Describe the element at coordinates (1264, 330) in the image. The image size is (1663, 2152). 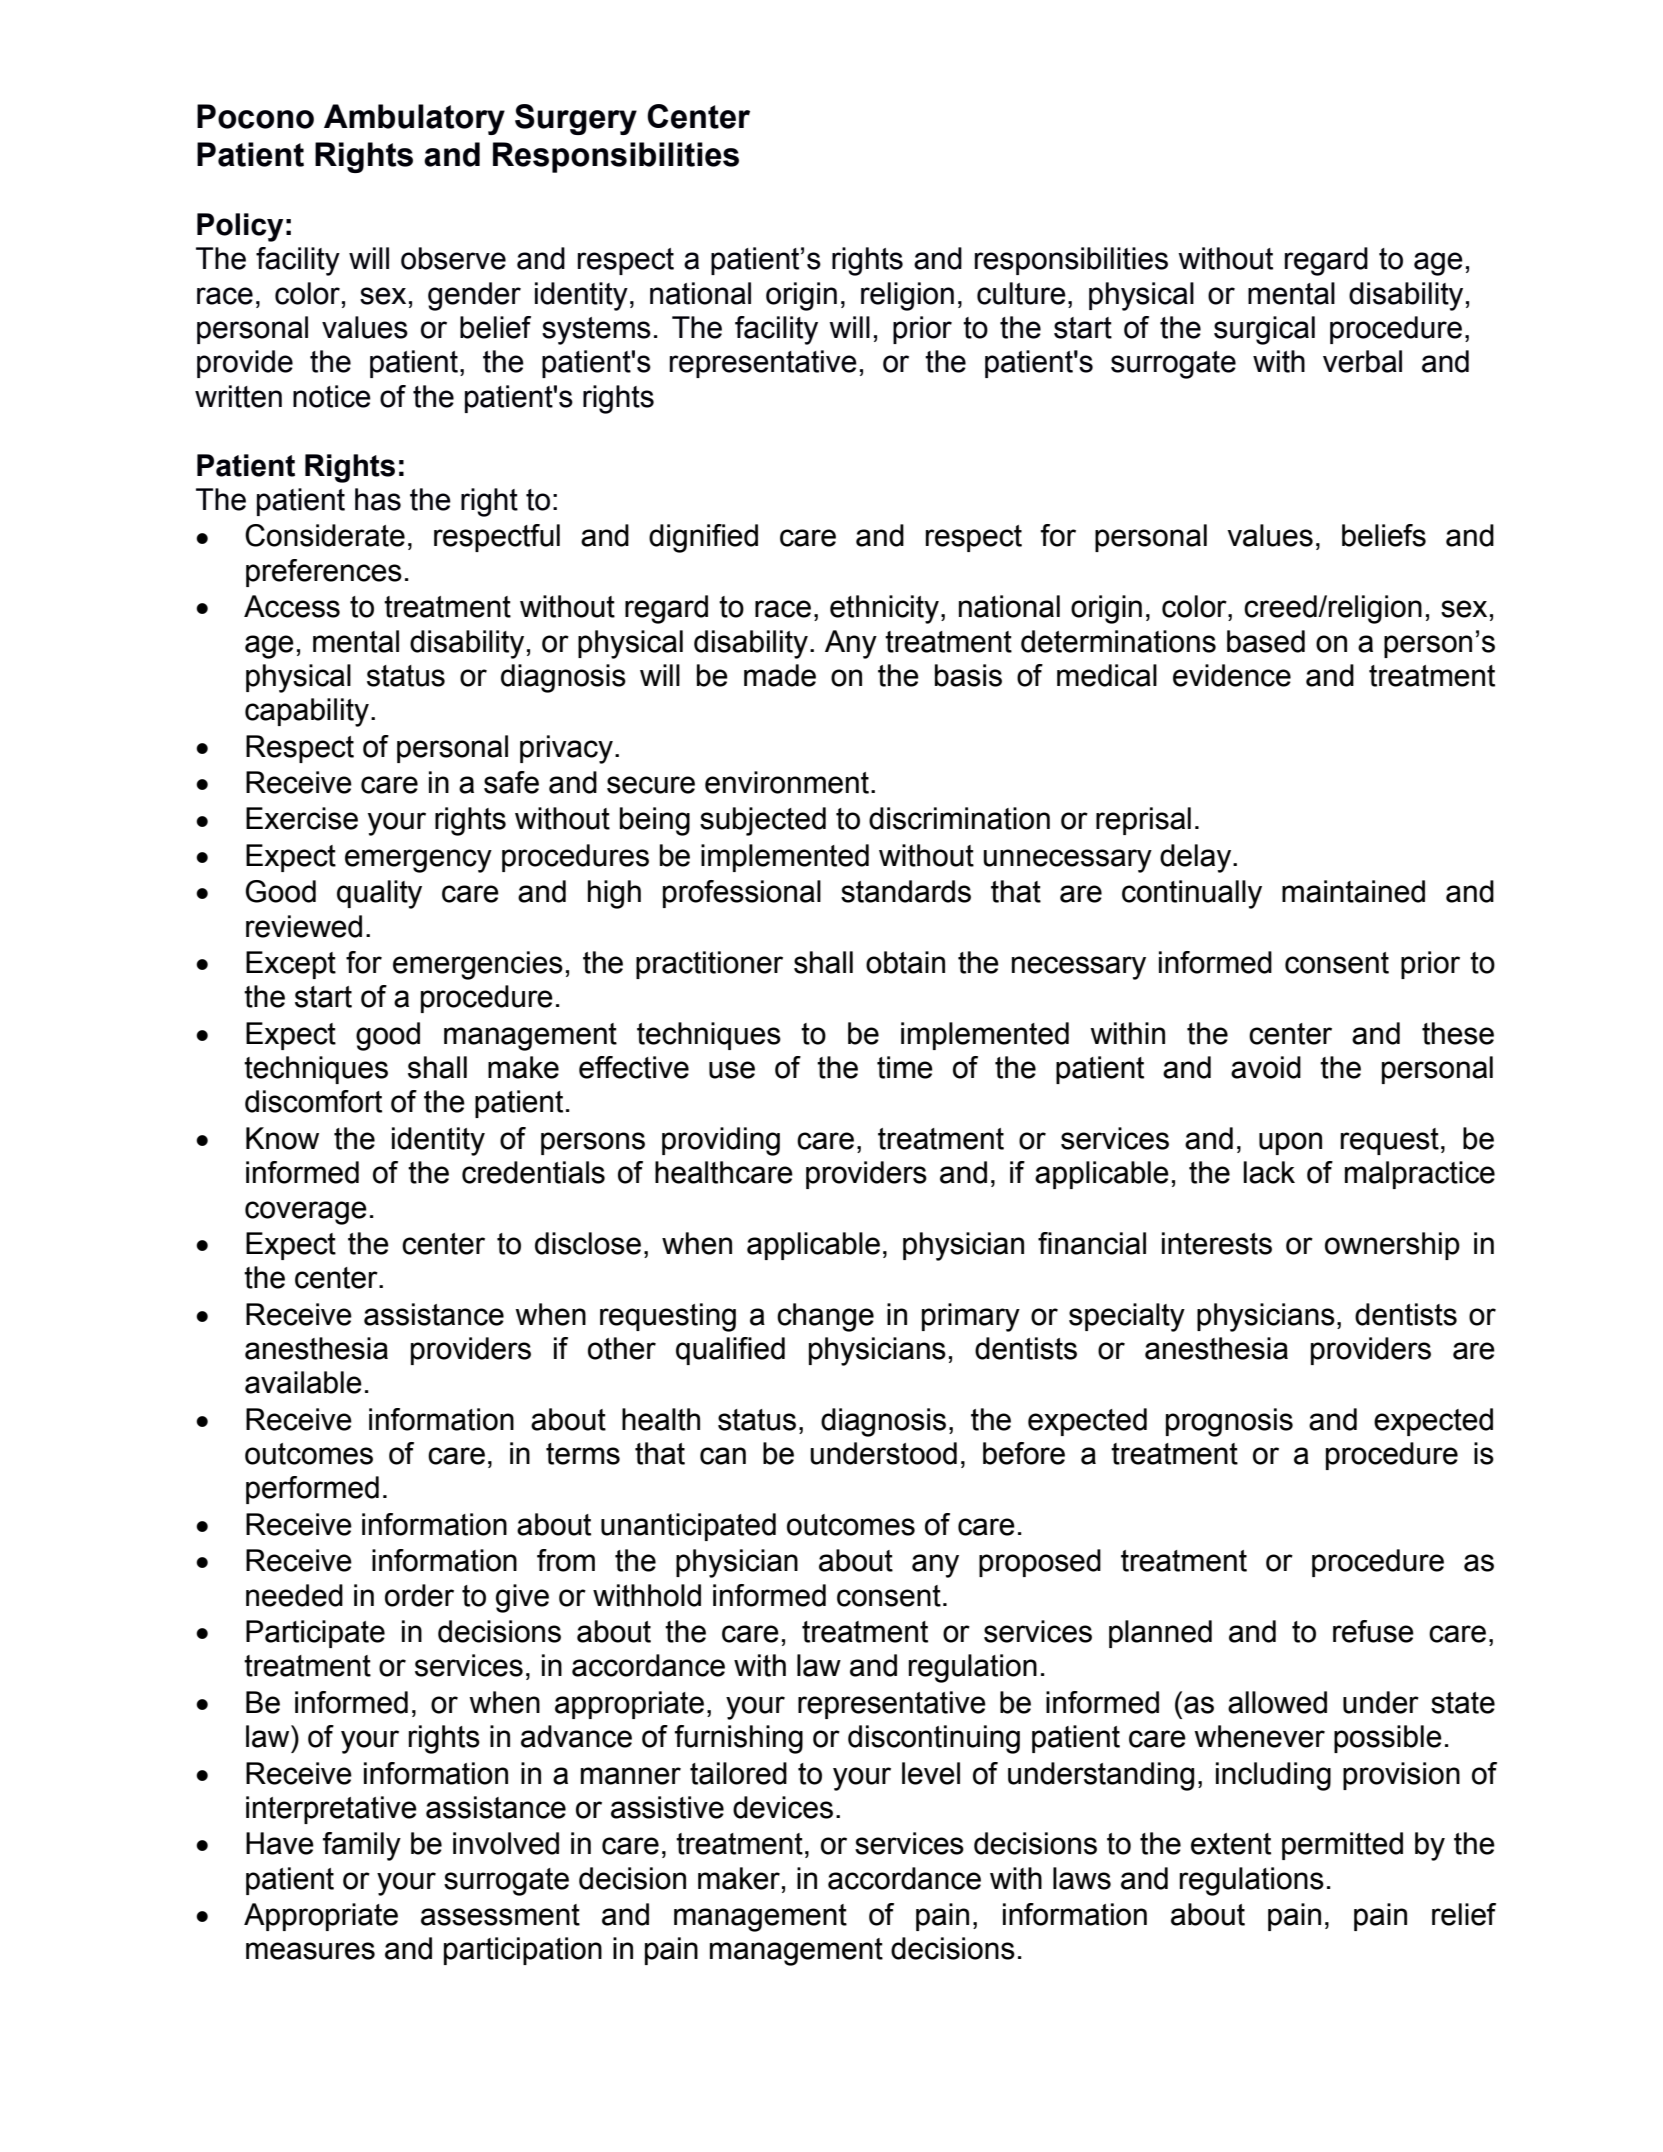
I see `surgical` at that location.
